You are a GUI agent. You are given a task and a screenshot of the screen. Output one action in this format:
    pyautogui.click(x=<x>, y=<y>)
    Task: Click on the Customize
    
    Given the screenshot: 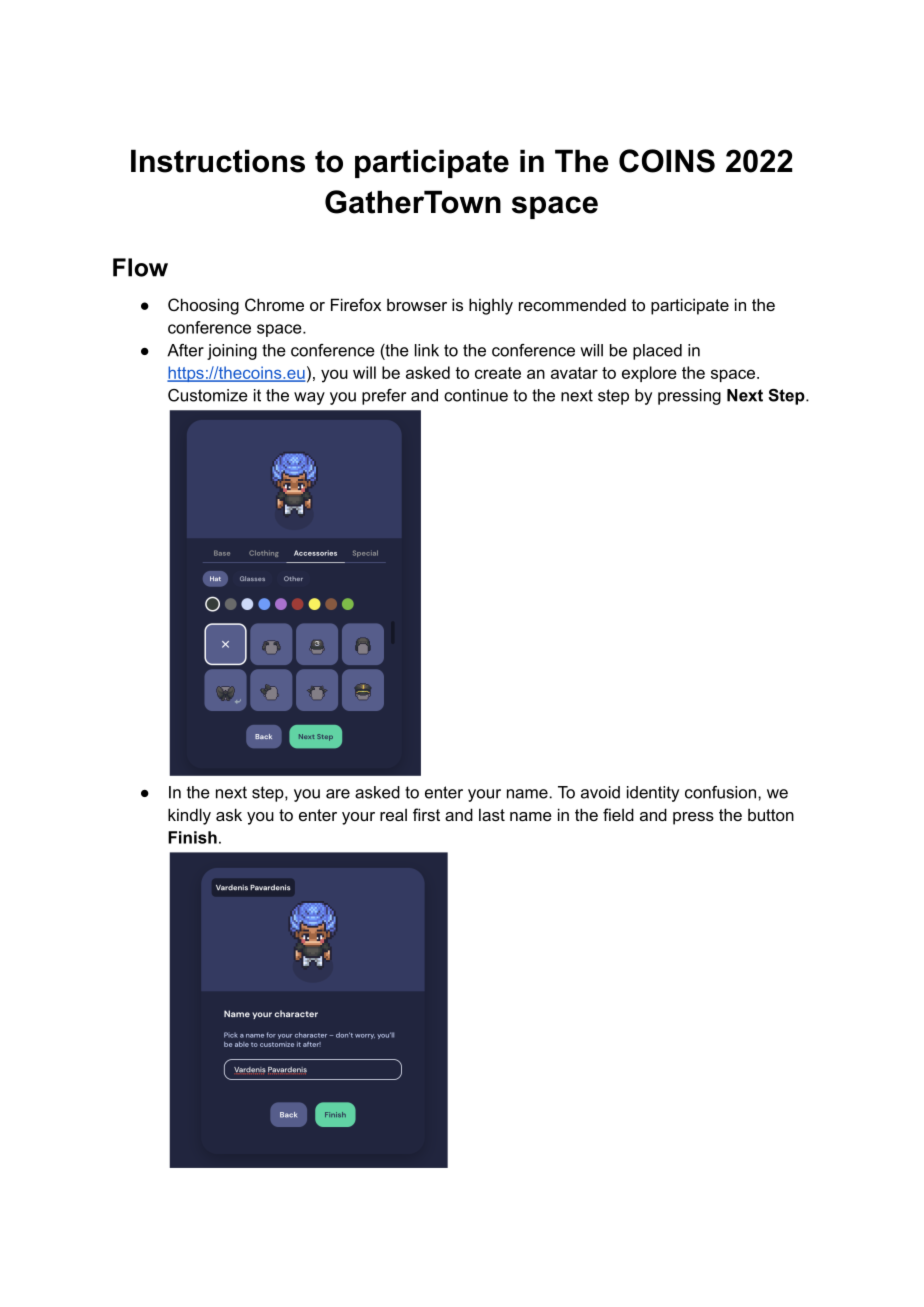 What is the action you would take?
    pyautogui.click(x=208, y=395)
